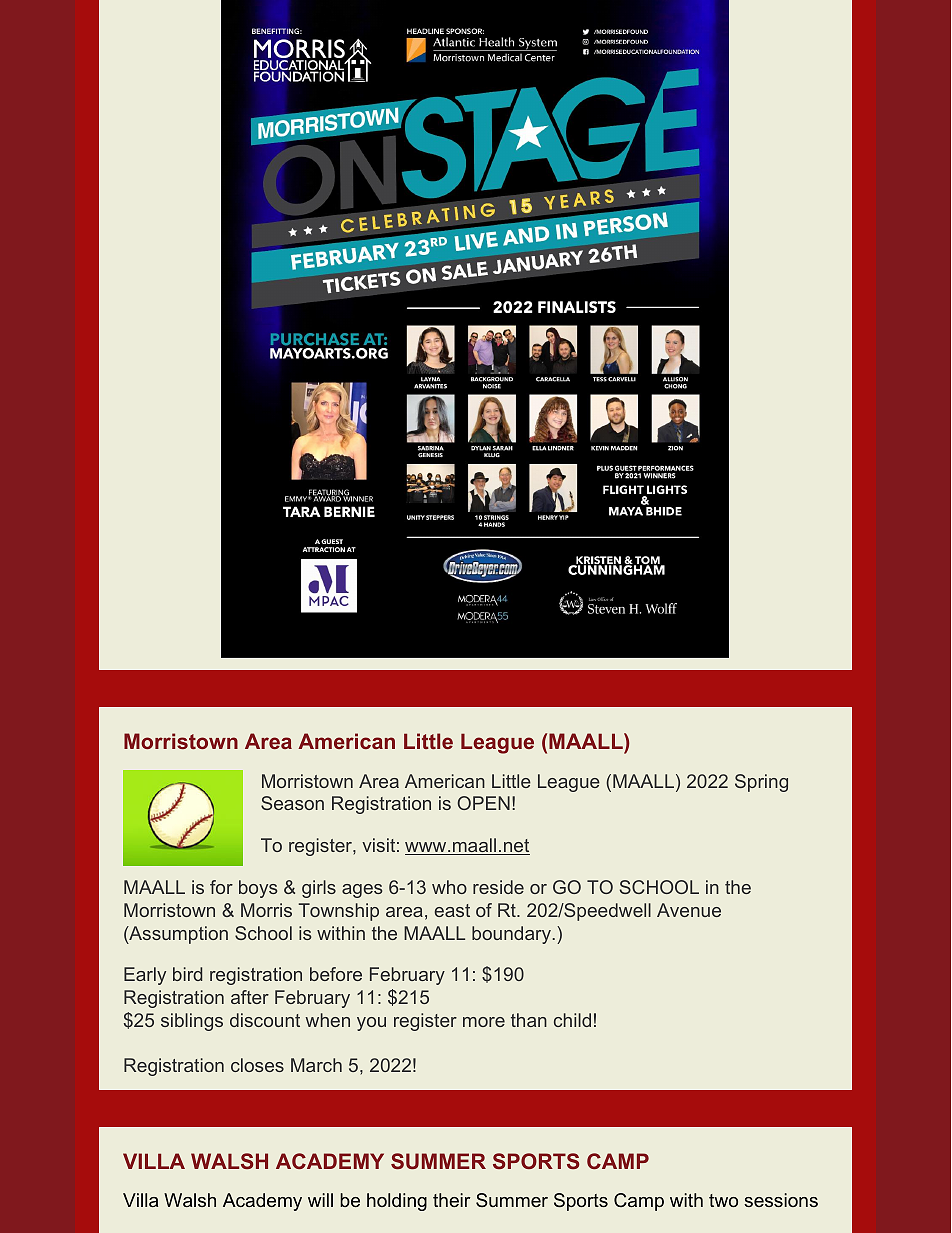  I want to click on Spring, so click(761, 783).
